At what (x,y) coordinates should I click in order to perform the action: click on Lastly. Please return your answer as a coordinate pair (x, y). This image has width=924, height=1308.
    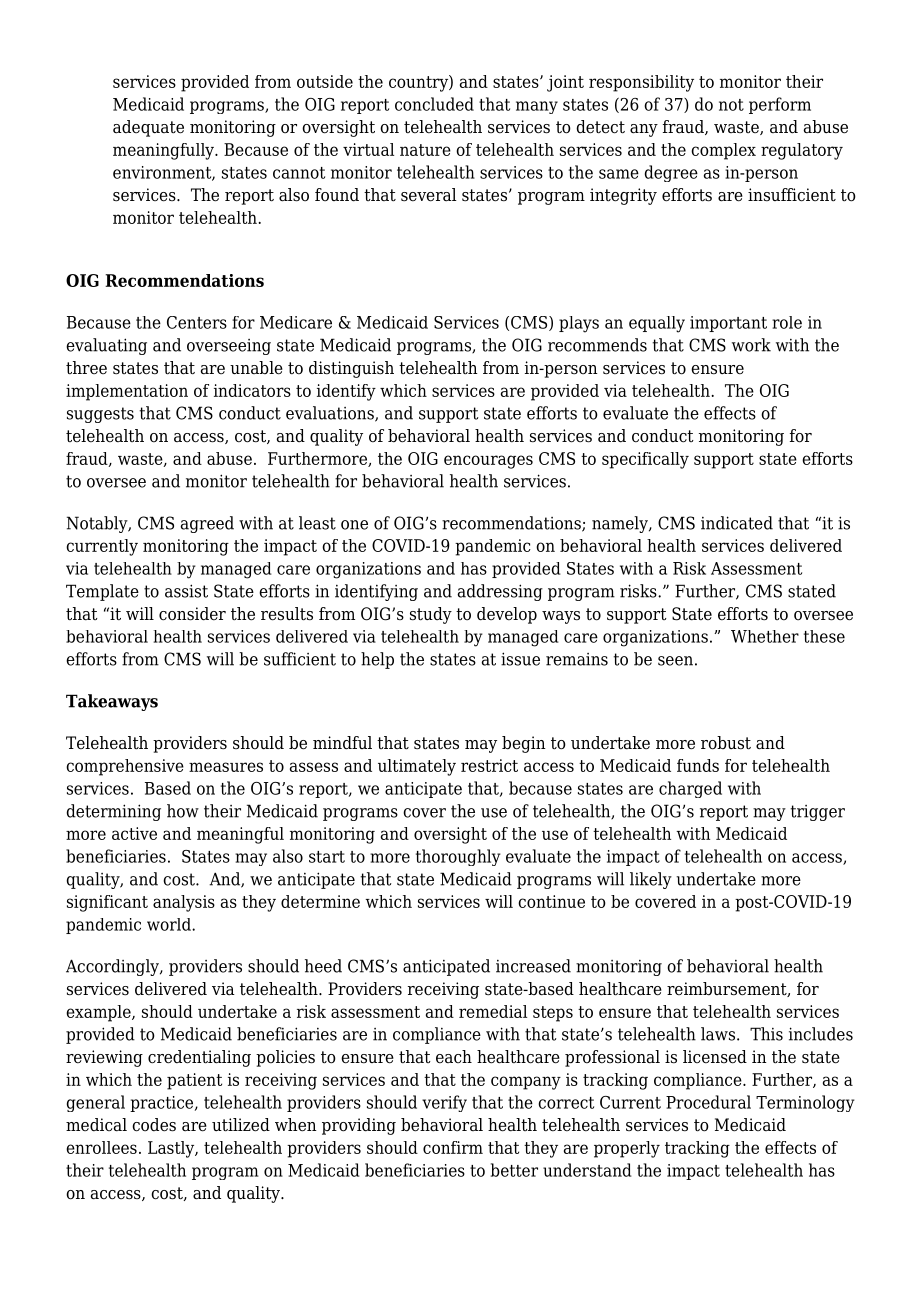
    Looking at the image, I should click on (172, 1149).
